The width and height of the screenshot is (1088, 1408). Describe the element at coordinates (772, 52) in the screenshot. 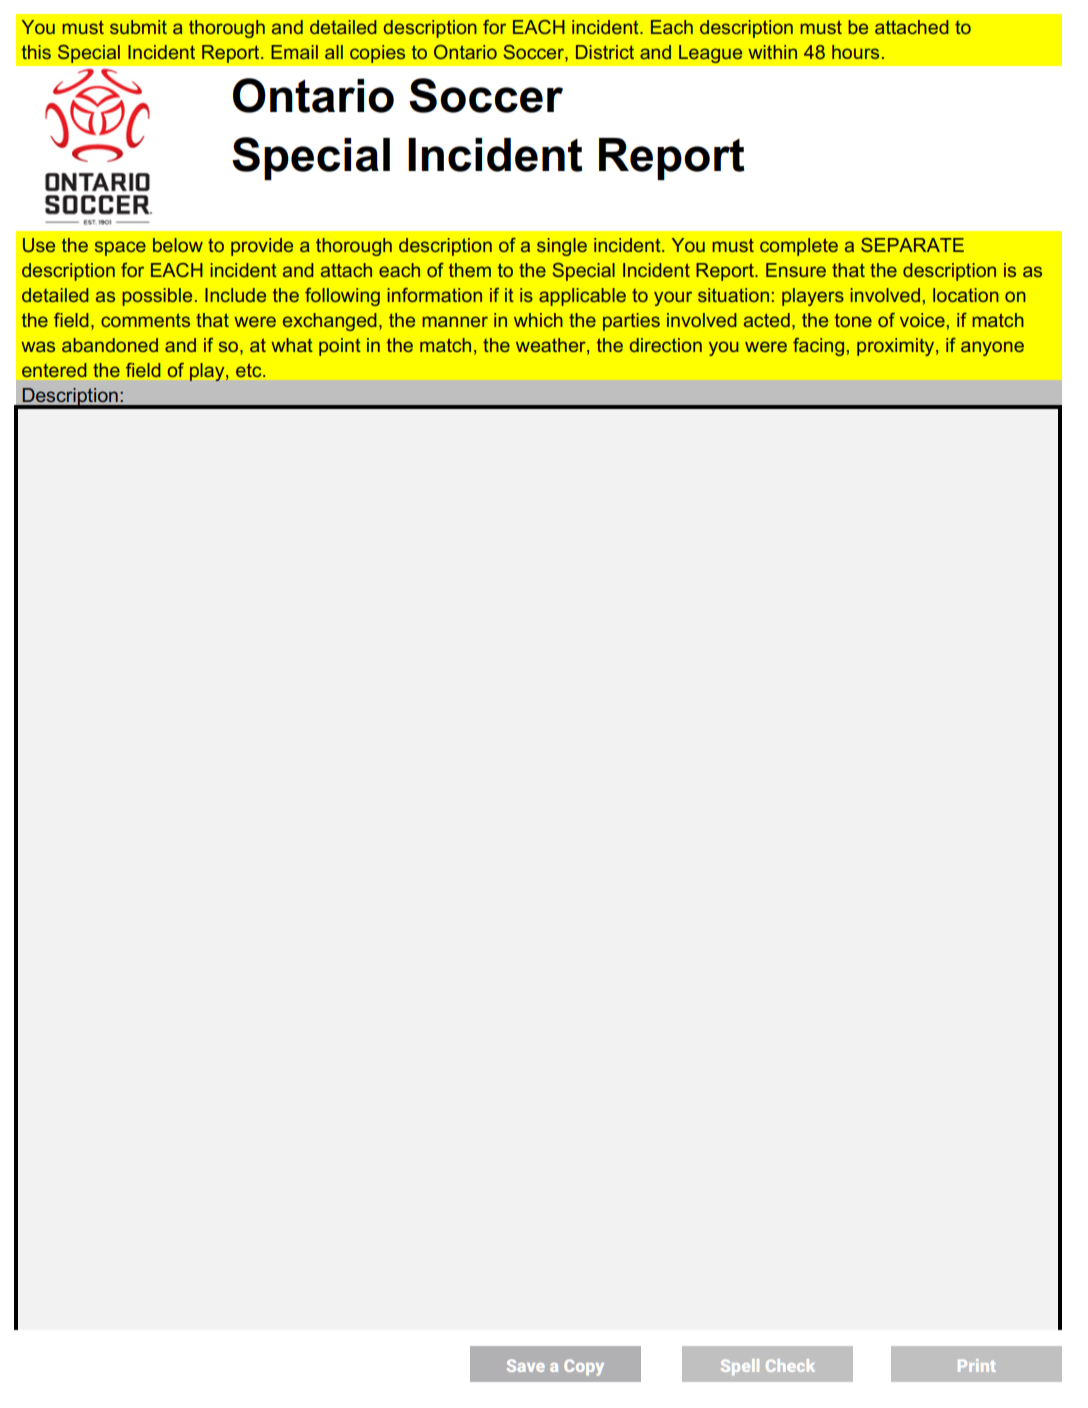

I see `within` at that location.
